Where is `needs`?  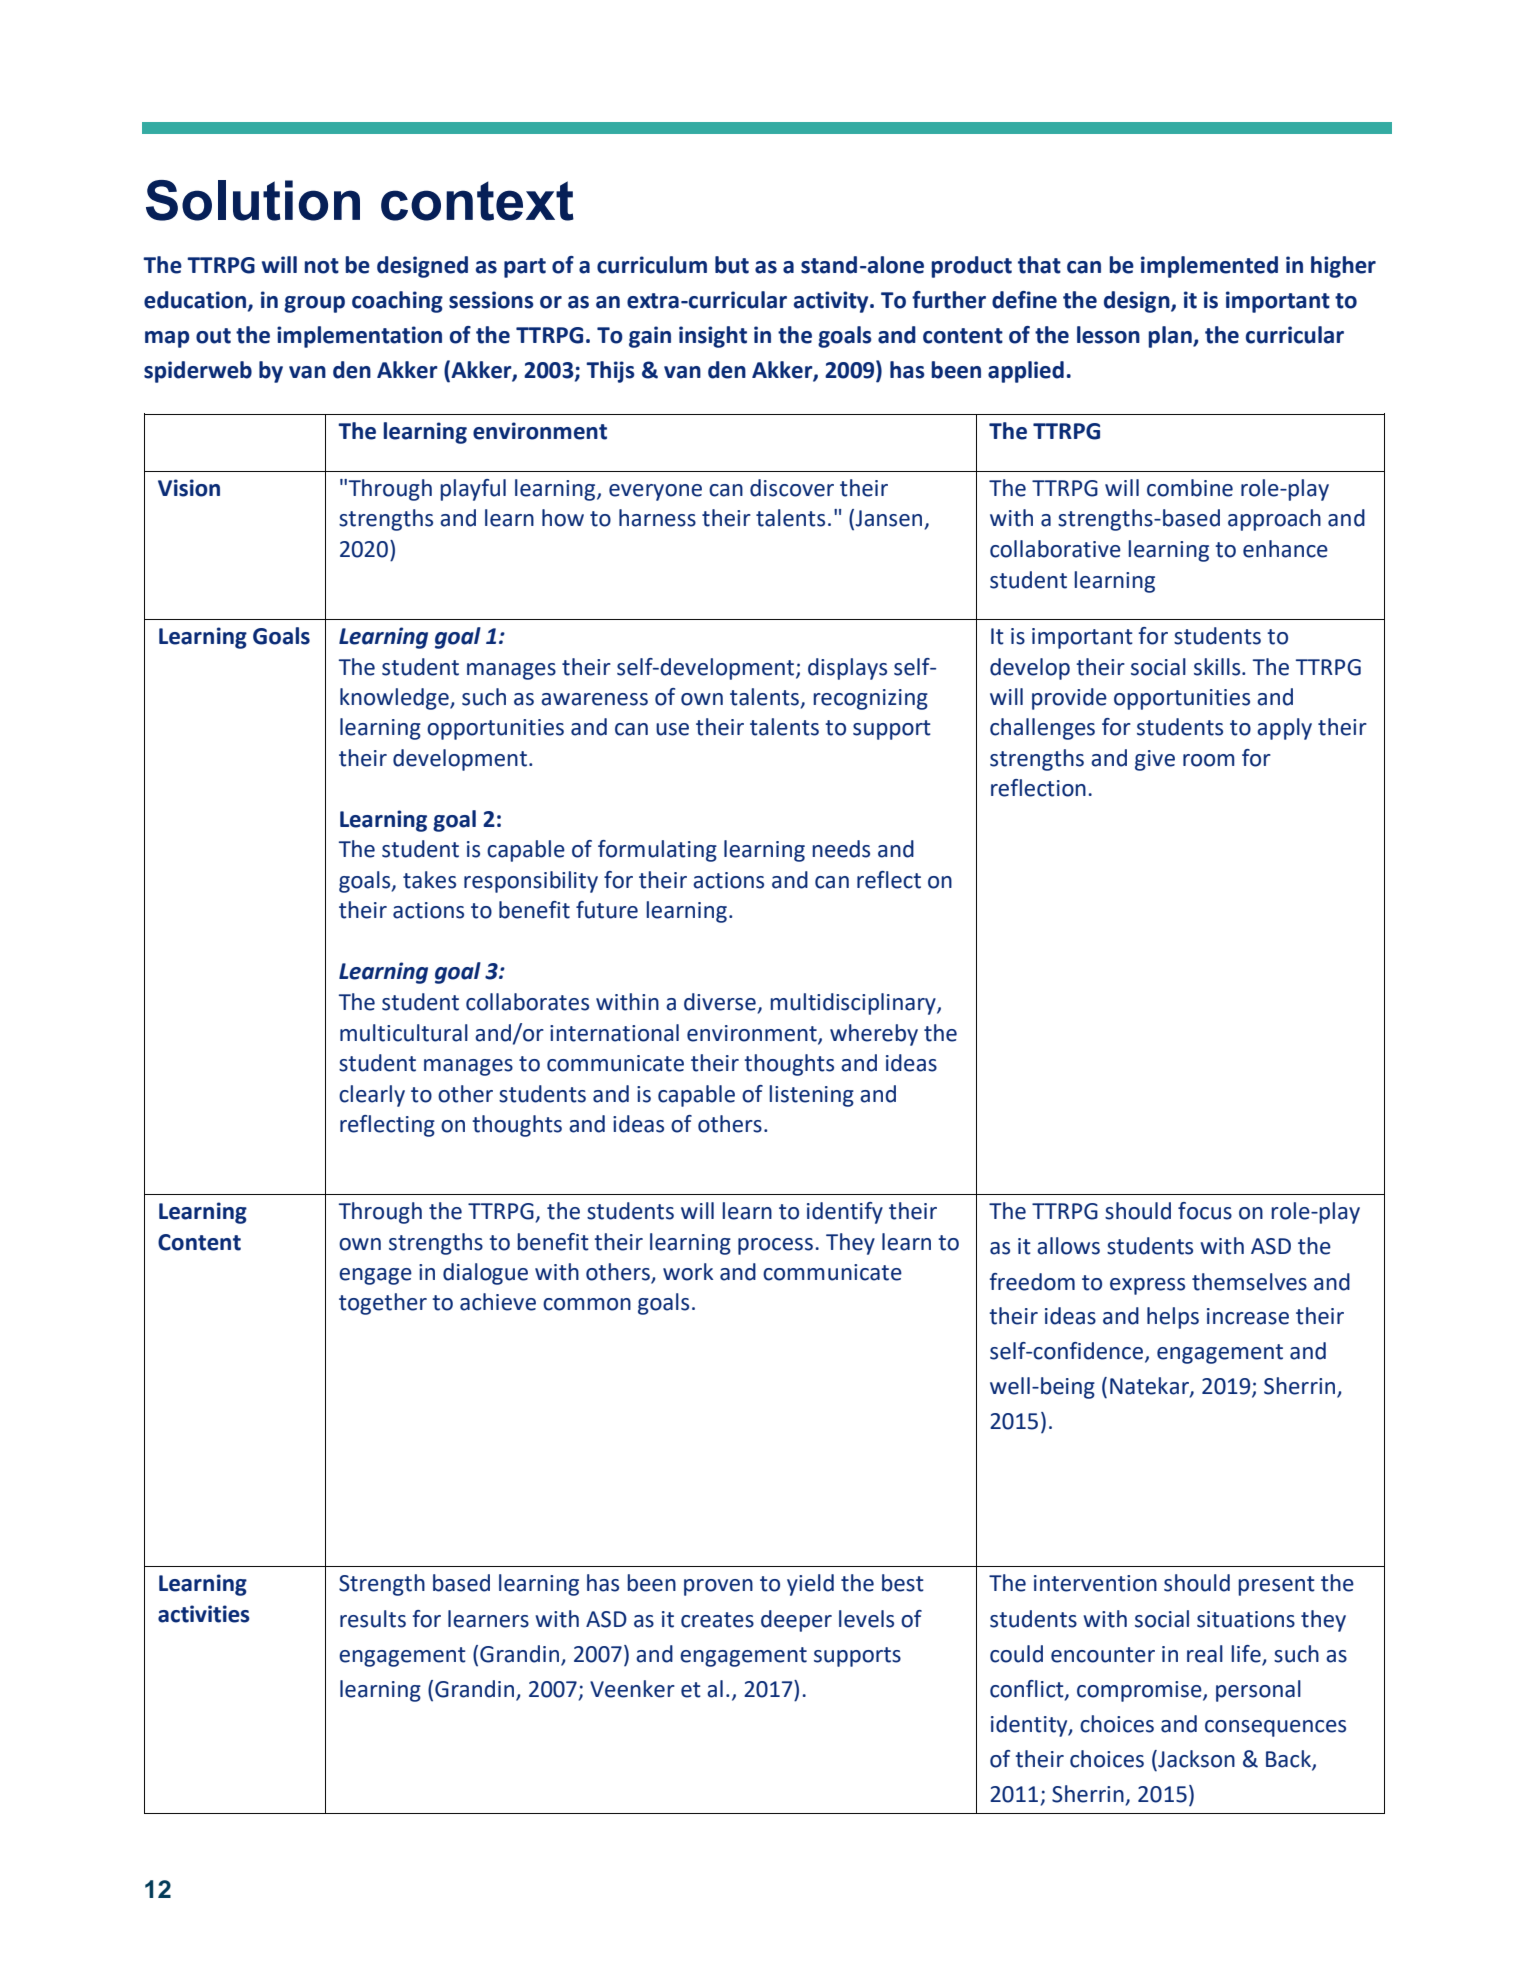 needs is located at coordinates (841, 849).
